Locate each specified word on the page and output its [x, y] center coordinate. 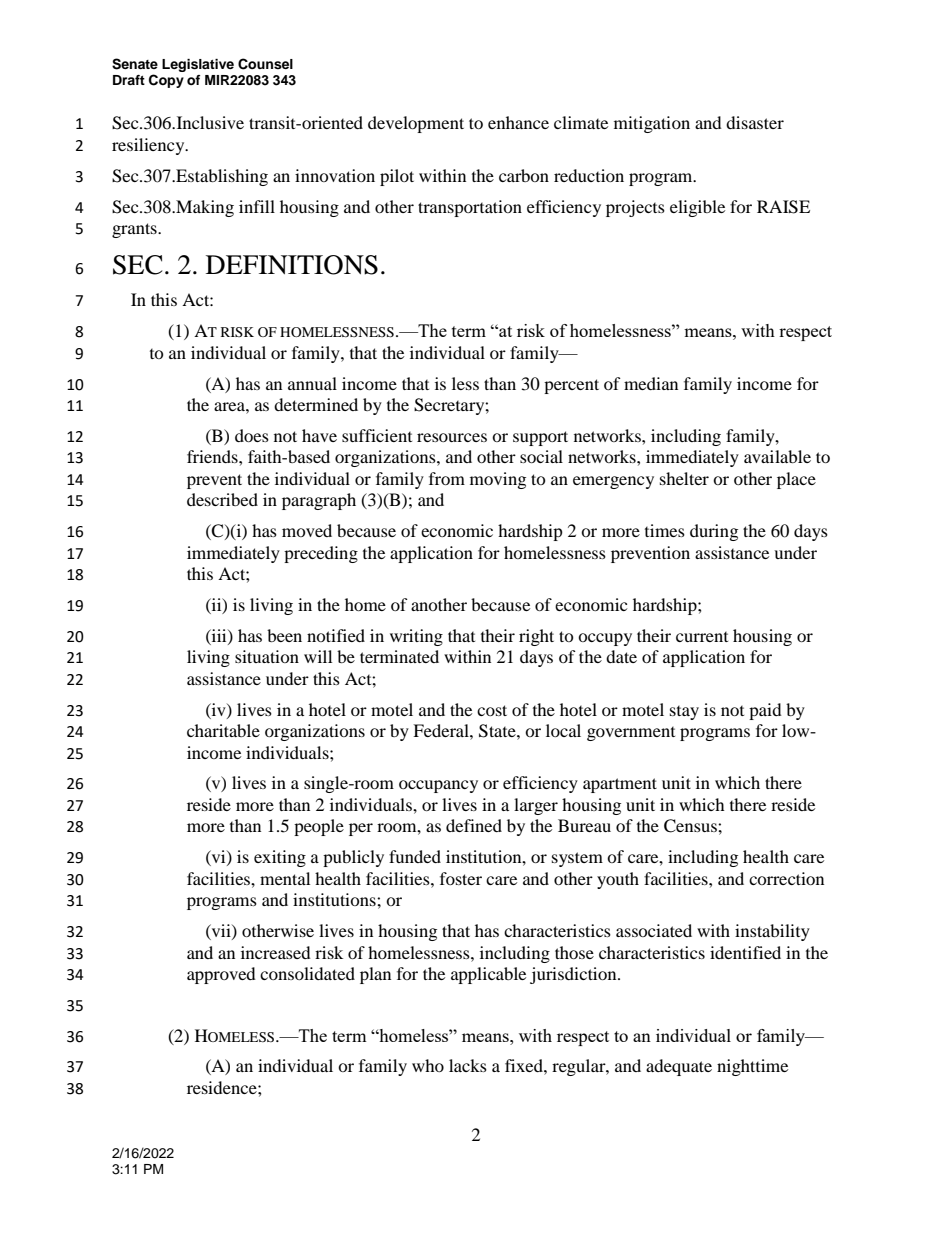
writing [416, 637]
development [416, 124]
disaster [755, 122]
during [714, 532]
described [222, 499]
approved [221, 975]
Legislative [198, 65]
